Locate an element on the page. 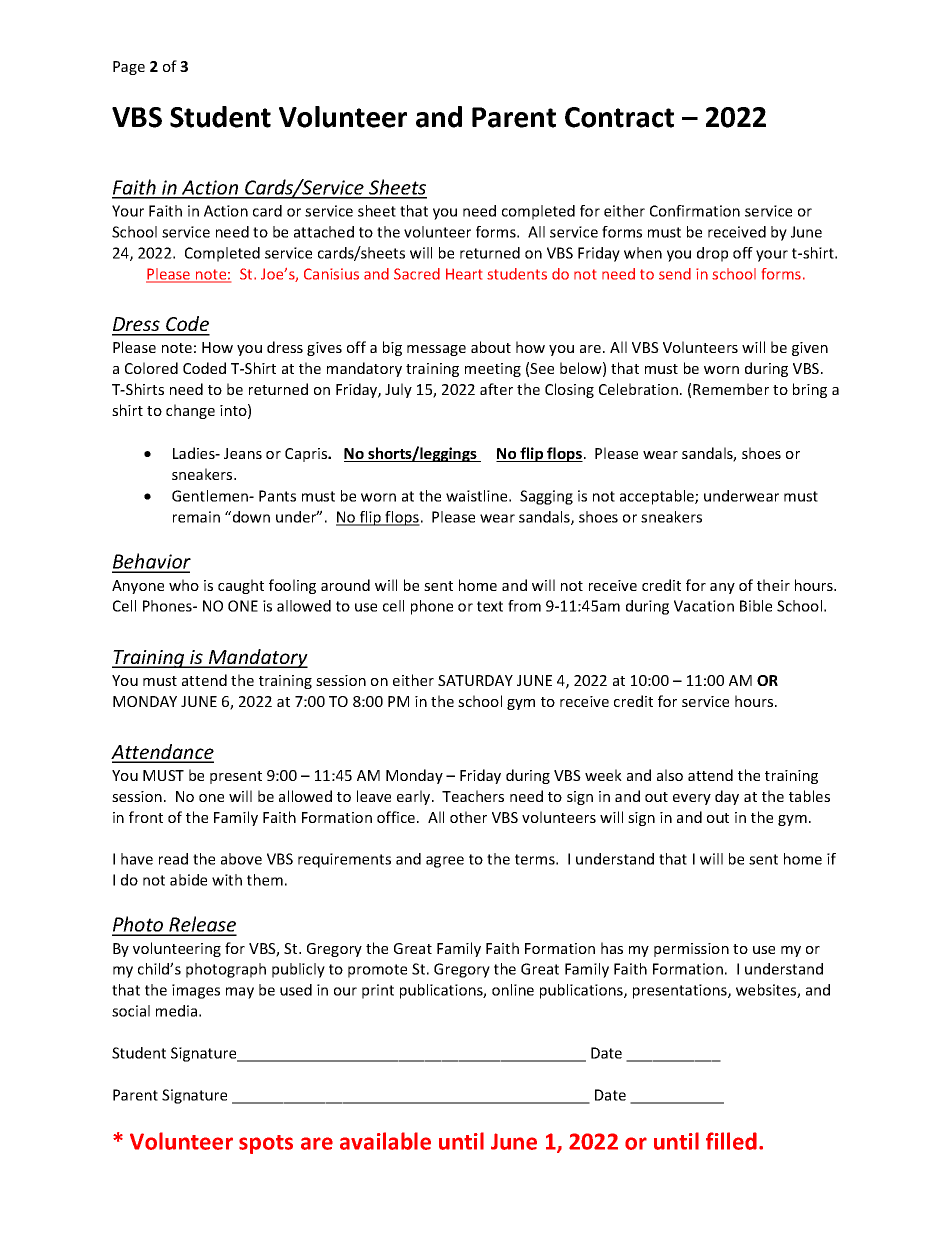  Page is located at coordinates (129, 68).
